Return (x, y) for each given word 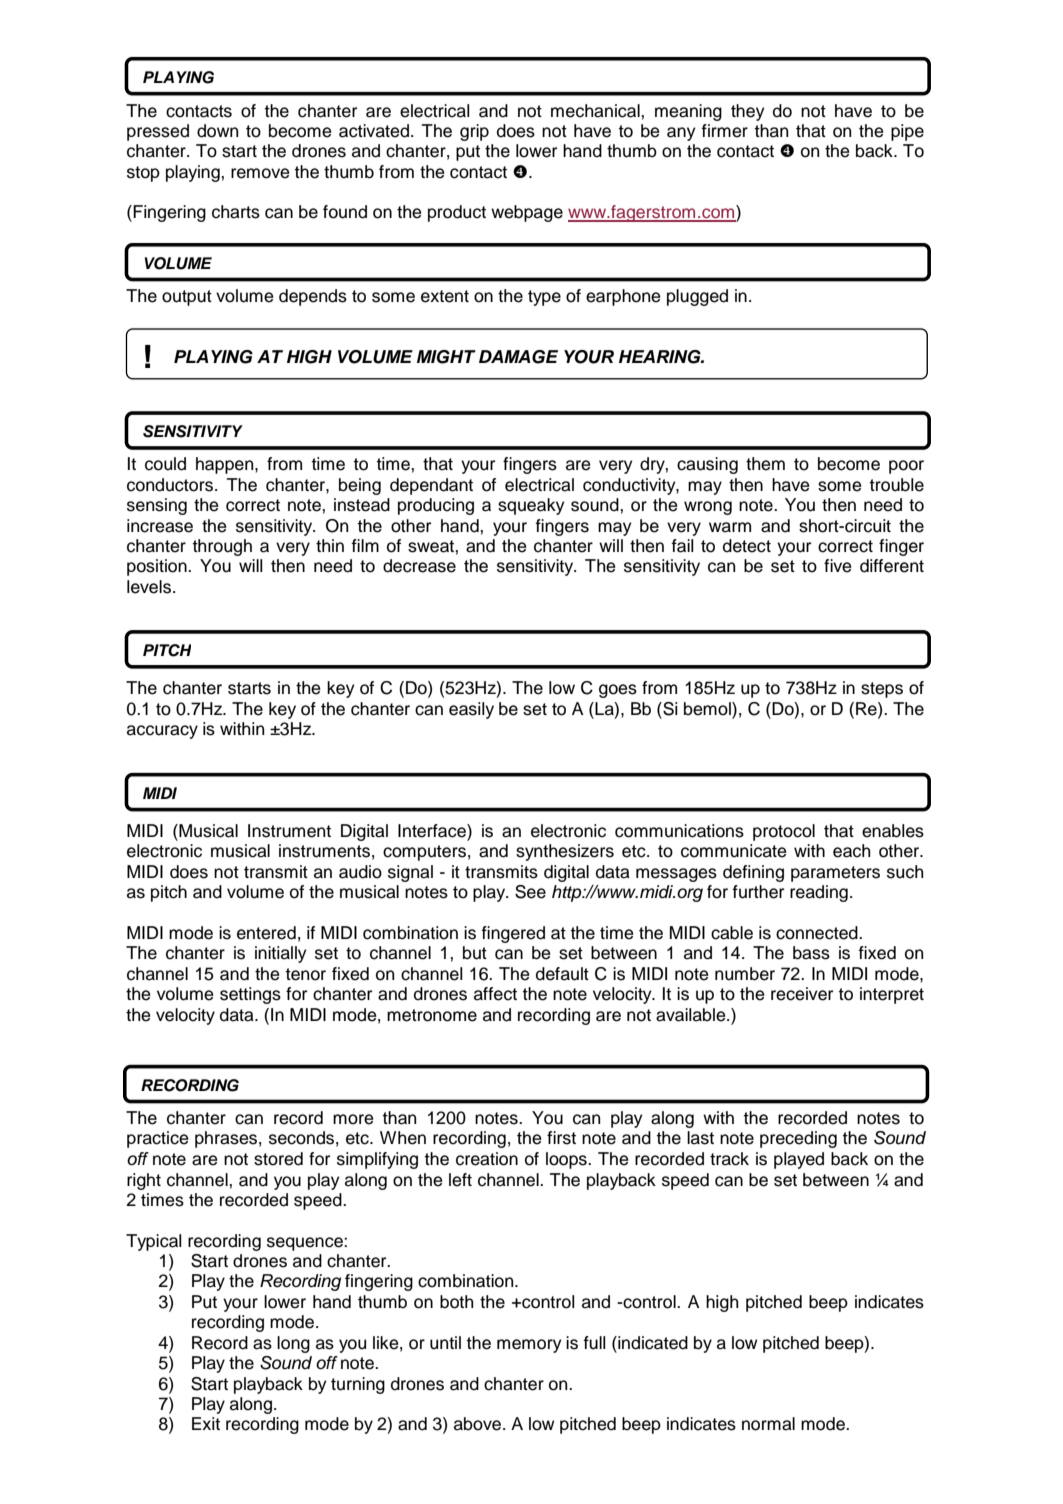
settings (250, 995)
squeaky (531, 506)
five (838, 566)
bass (811, 953)
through (222, 547)
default (562, 974)
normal (768, 1424)
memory (529, 1346)
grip (474, 132)
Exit (206, 1423)
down (217, 131)
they (748, 112)
